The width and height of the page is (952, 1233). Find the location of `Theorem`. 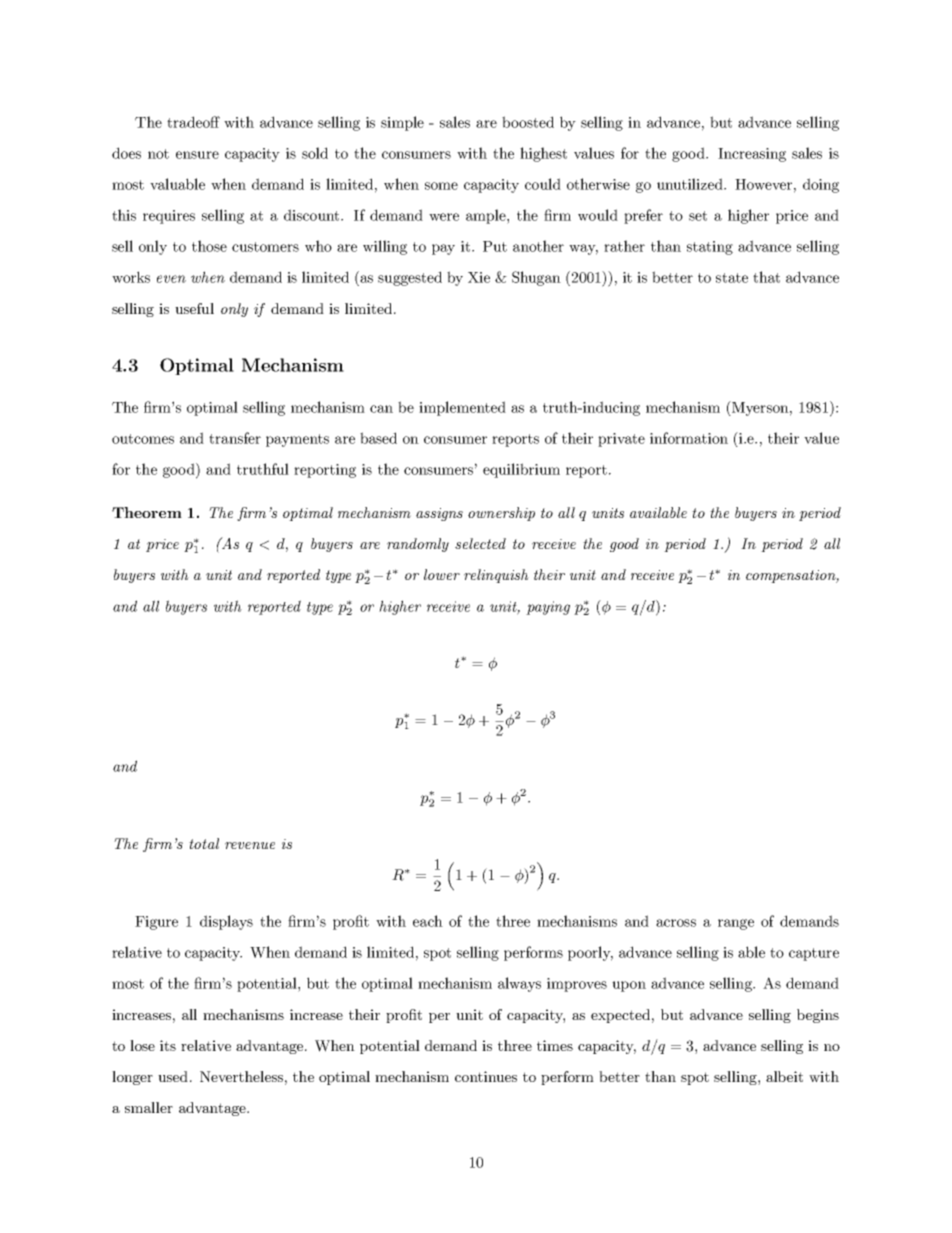

Theorem is located at coordinates (147, 512).
